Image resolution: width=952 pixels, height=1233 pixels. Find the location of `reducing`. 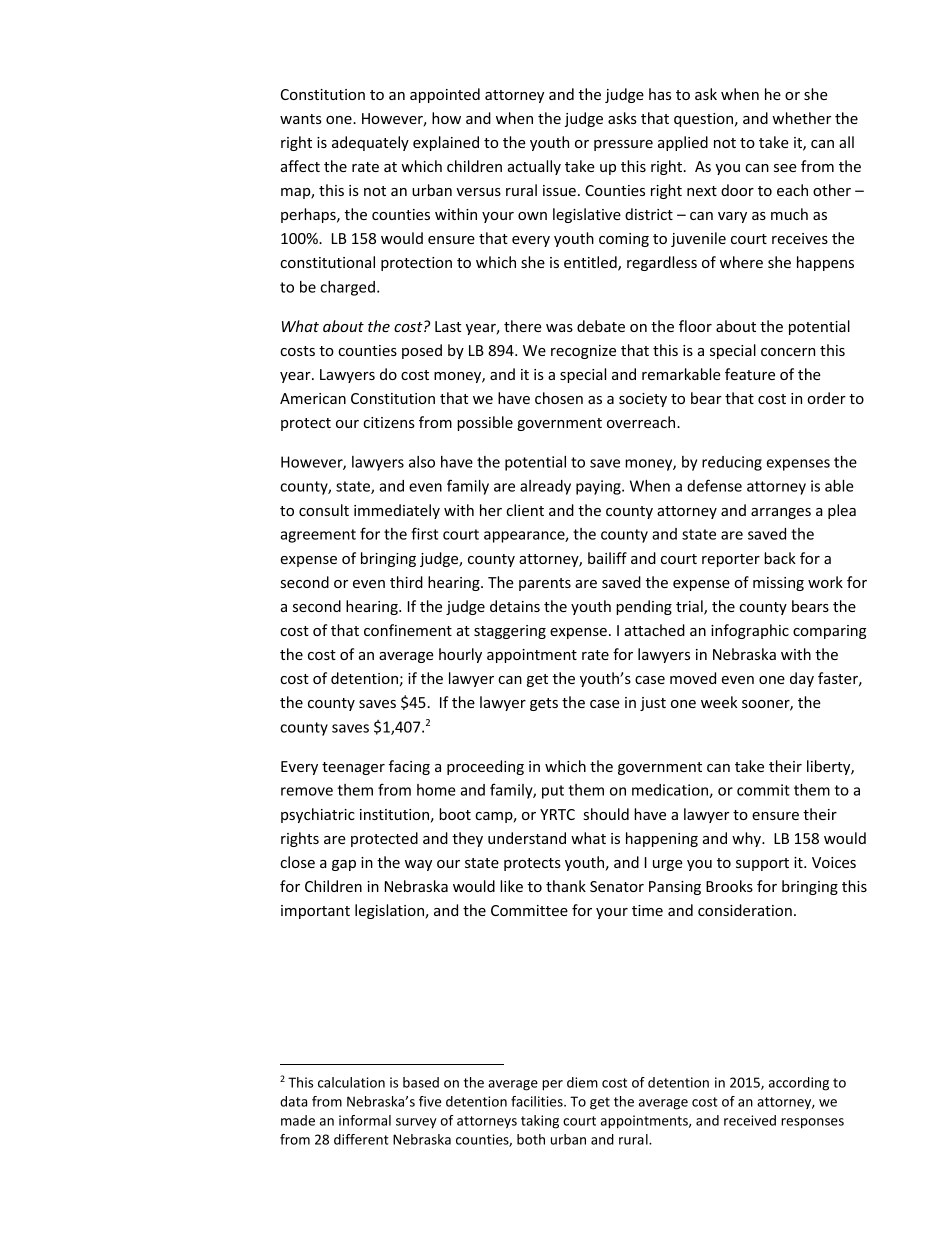

reducing is located at coordinates (732, 463).
